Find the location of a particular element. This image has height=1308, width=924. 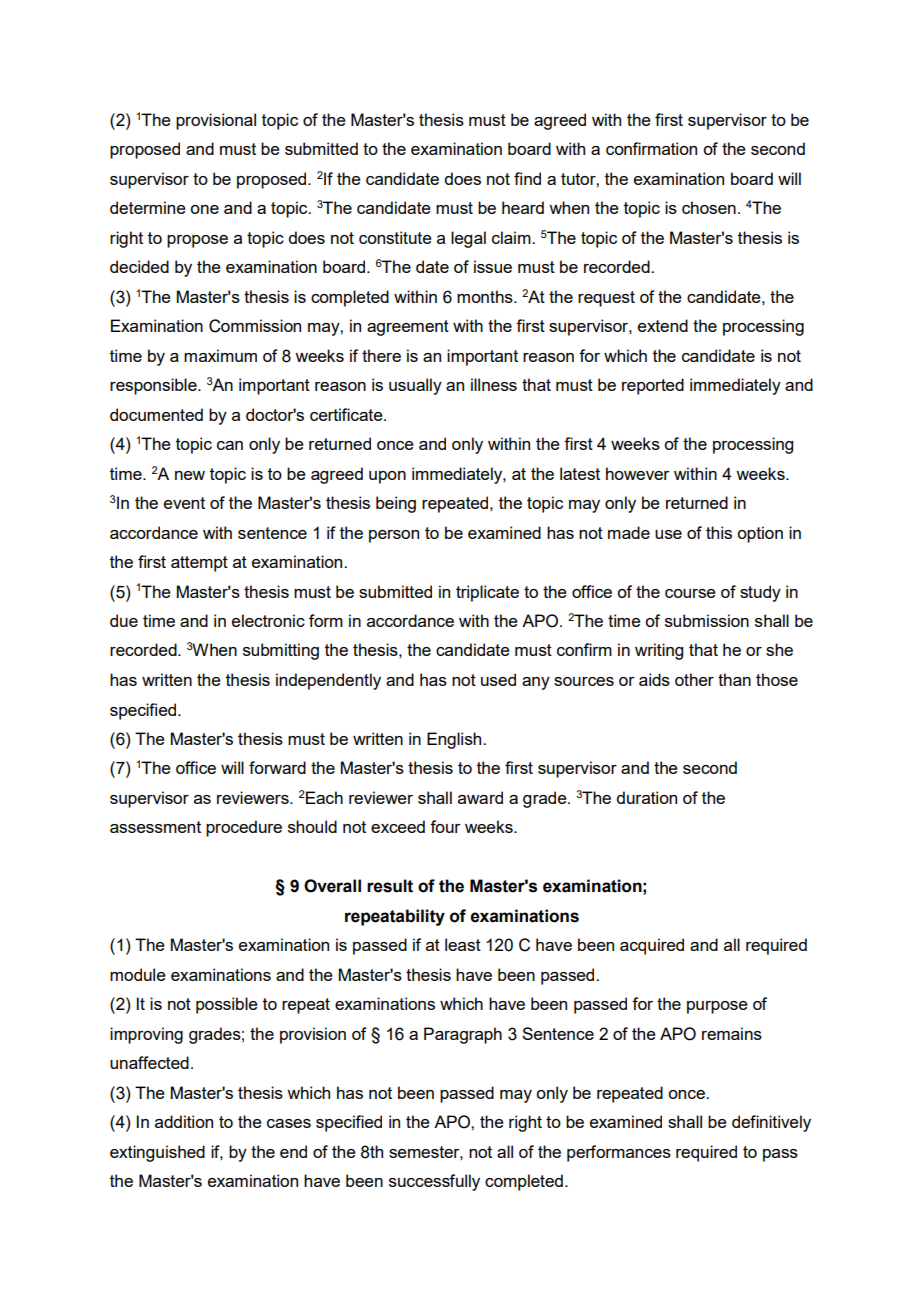

attempt is located at coordinates (199, 564).
